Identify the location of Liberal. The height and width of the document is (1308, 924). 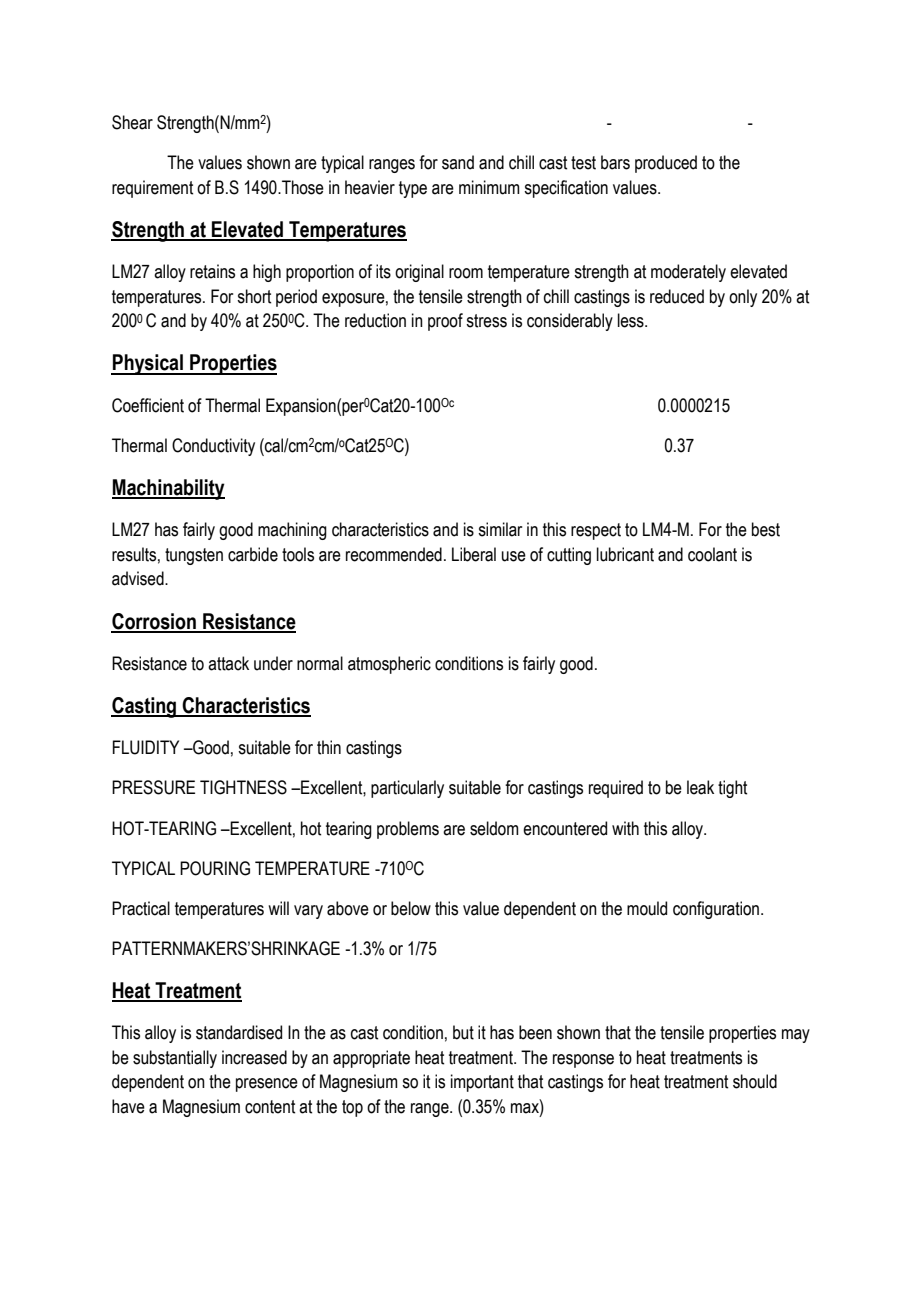
(474, 554).
